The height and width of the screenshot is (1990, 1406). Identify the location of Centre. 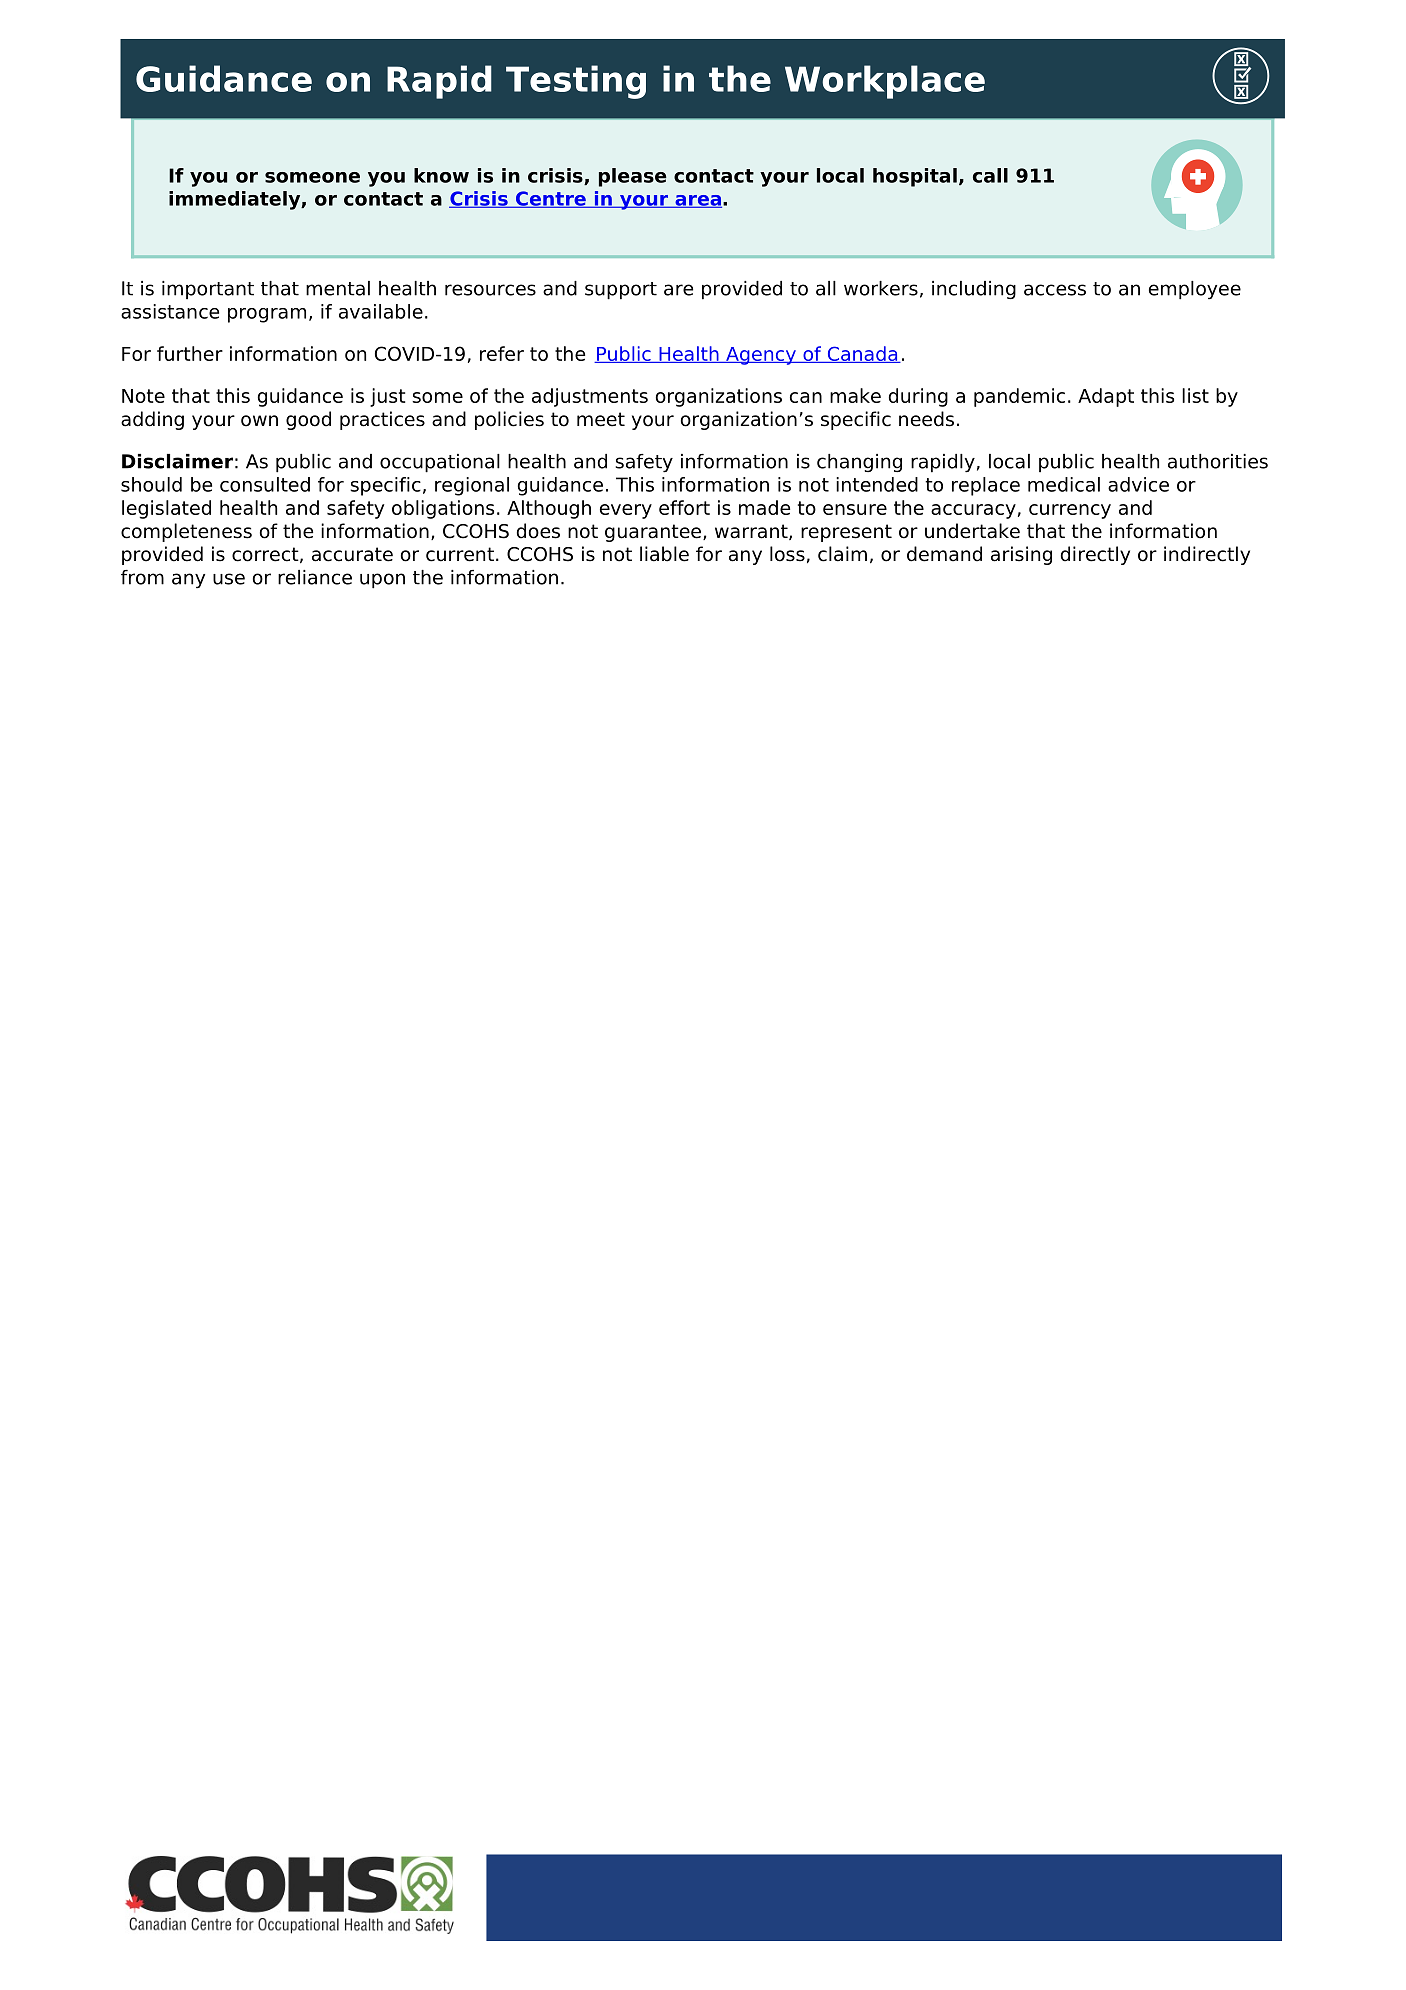
(551, 199).
